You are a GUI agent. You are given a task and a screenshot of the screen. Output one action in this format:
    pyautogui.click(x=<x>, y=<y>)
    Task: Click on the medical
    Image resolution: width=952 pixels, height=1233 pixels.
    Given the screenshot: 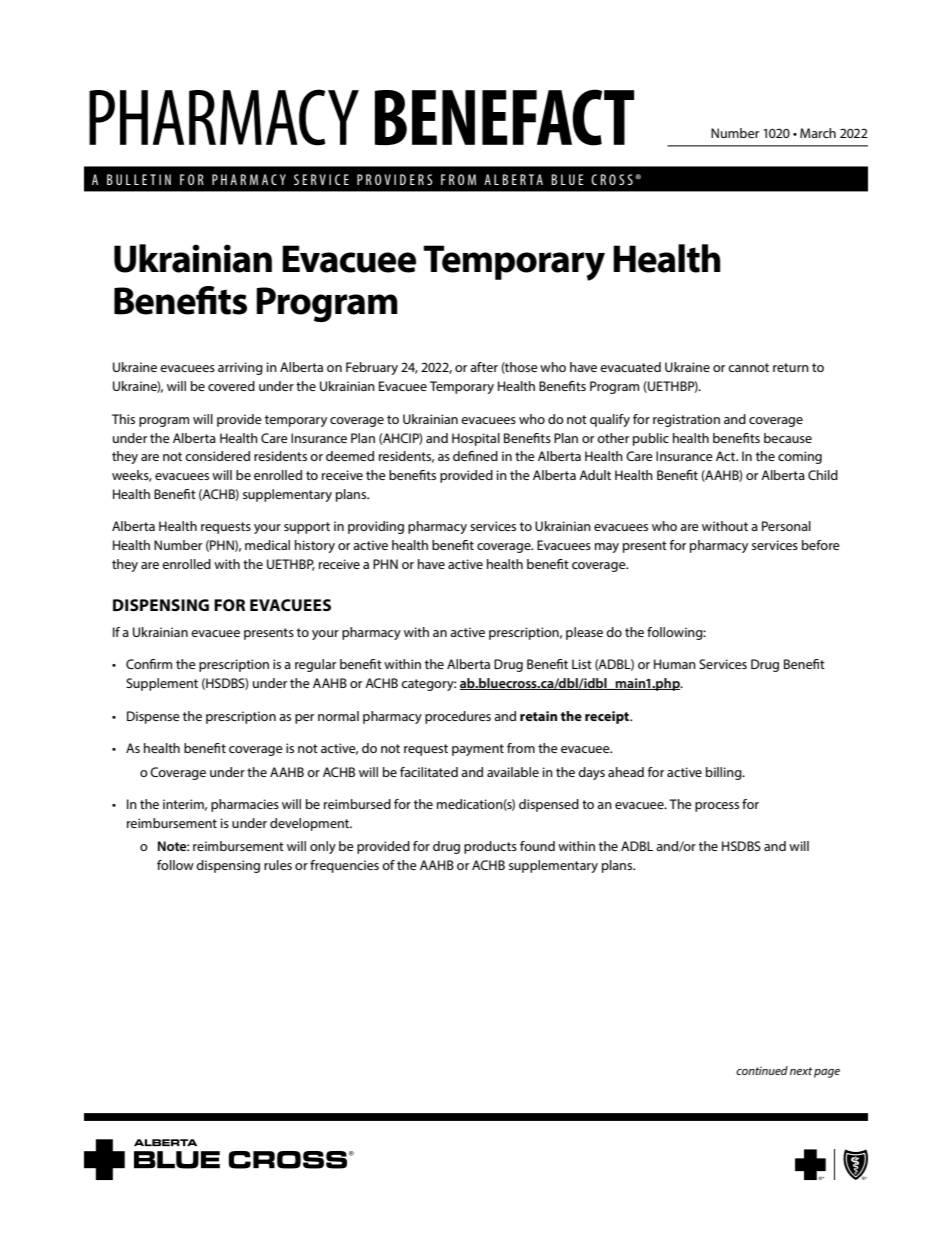 What is the action you would take?
    pyautogui.click(x=267, y=545)
